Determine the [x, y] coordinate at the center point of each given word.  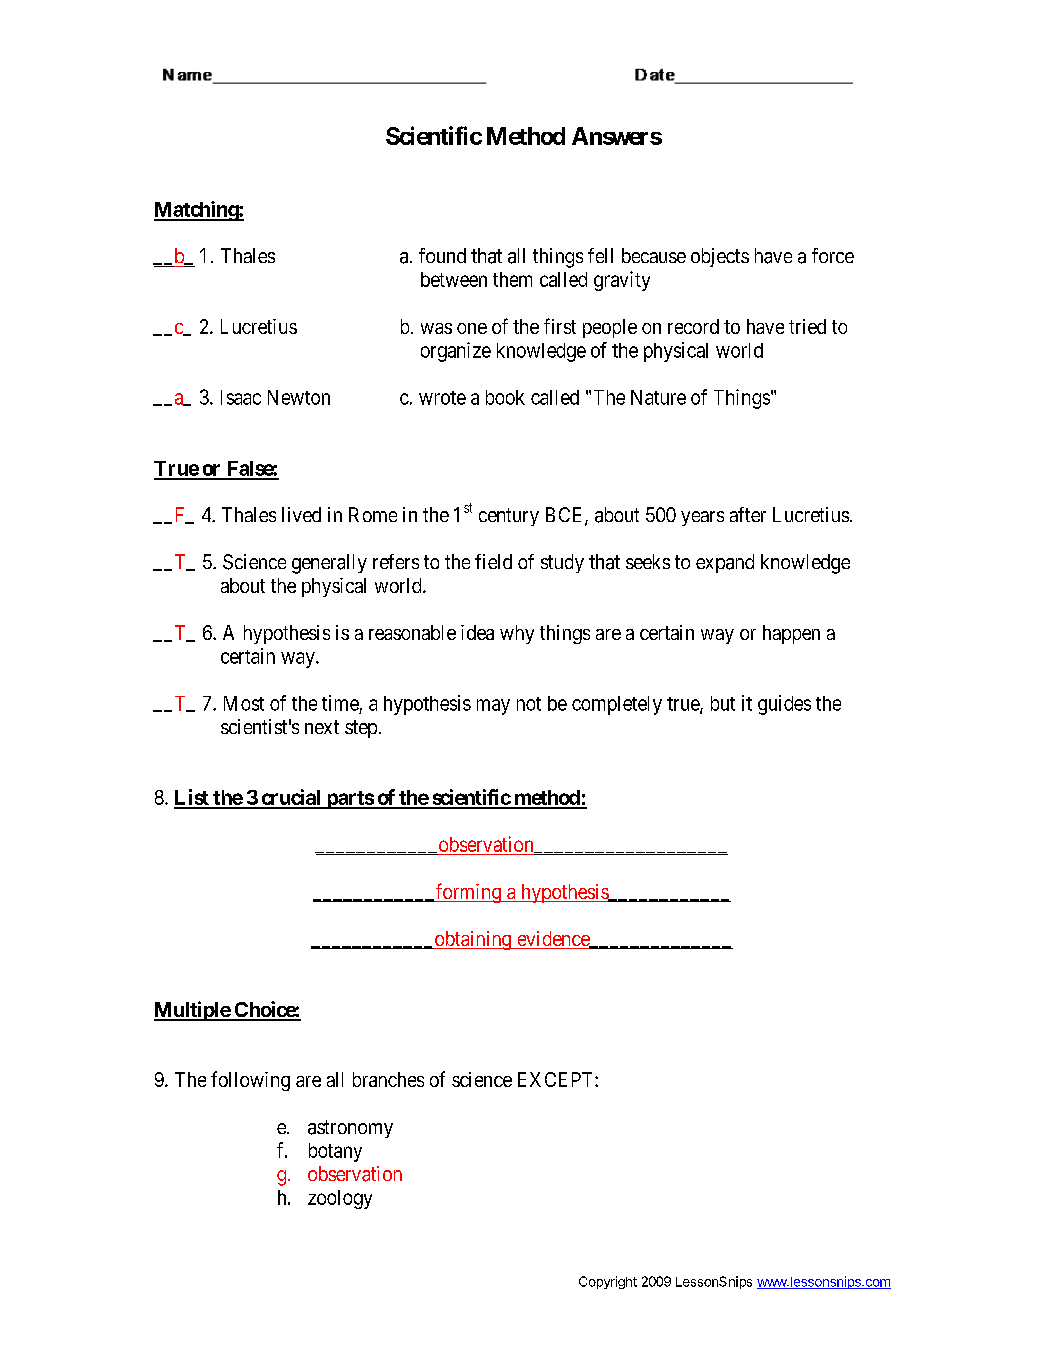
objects [720, 257]
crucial [291, 798]
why [517, 634]
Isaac [241, 397]
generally [329, 564]
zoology [340, 1199]
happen [791, 634]
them [512, 279]
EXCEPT [557, 1079]
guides [784, 705]
